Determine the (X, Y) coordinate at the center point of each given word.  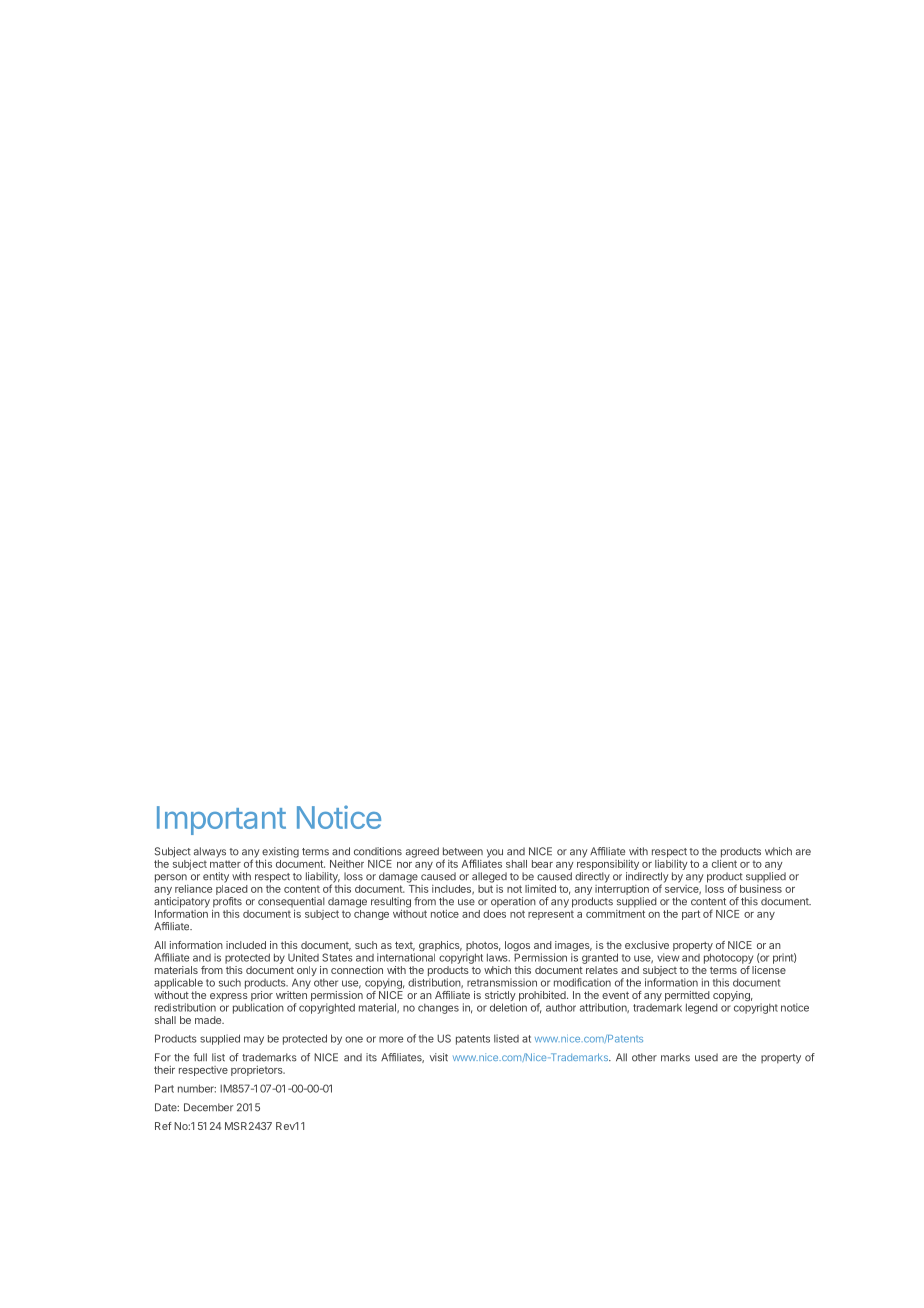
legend (702, 1008)
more (391, 1039)
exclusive (647, 945)
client (724, 862)
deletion (508, 1007)
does (494, 912)
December (208, 1107)
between (463, 851)
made (209, 1020)
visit (439, 1057)
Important (221, 820)
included (246, 945)
